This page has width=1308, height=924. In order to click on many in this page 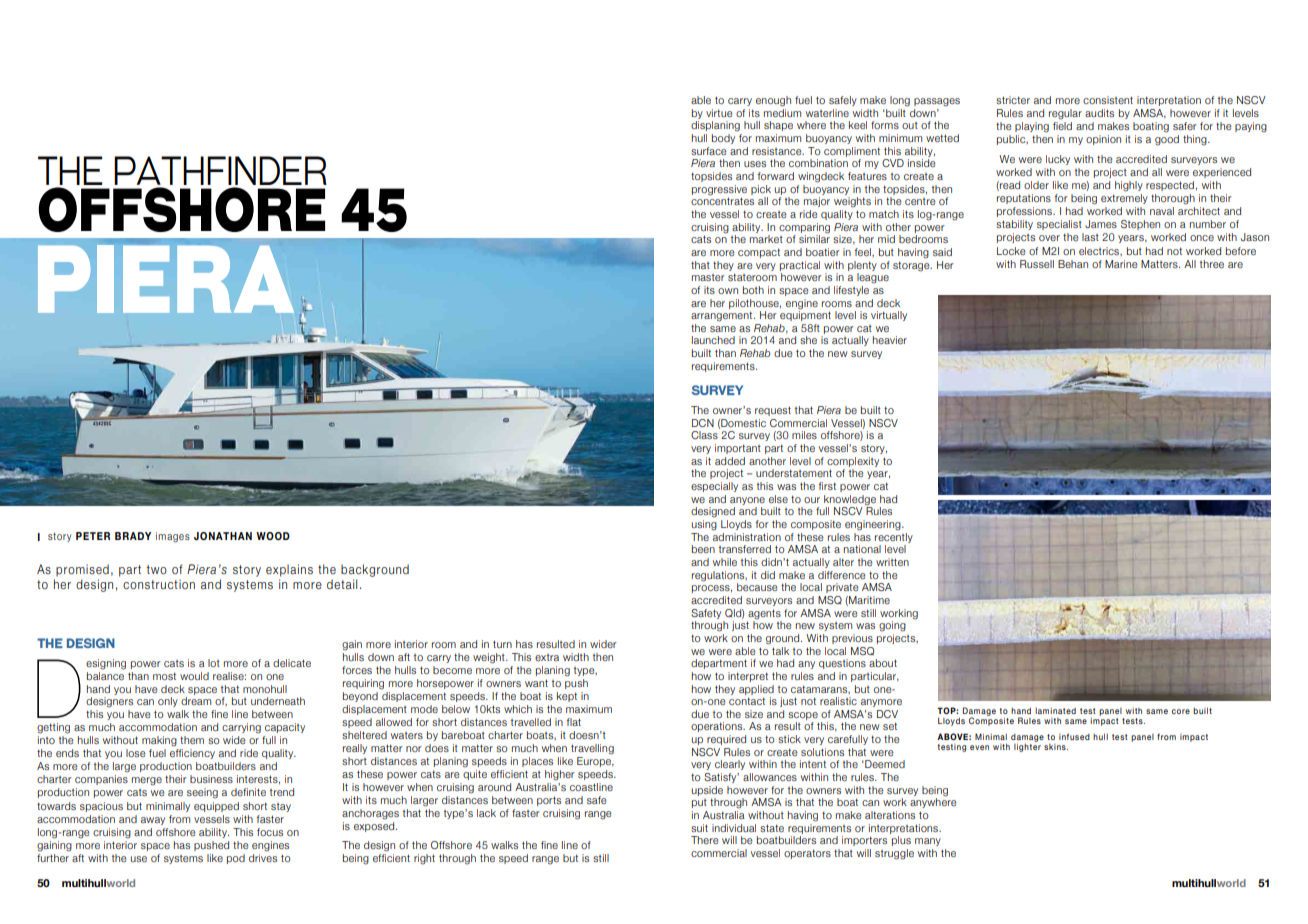, I will do `click(928, 842)`.
